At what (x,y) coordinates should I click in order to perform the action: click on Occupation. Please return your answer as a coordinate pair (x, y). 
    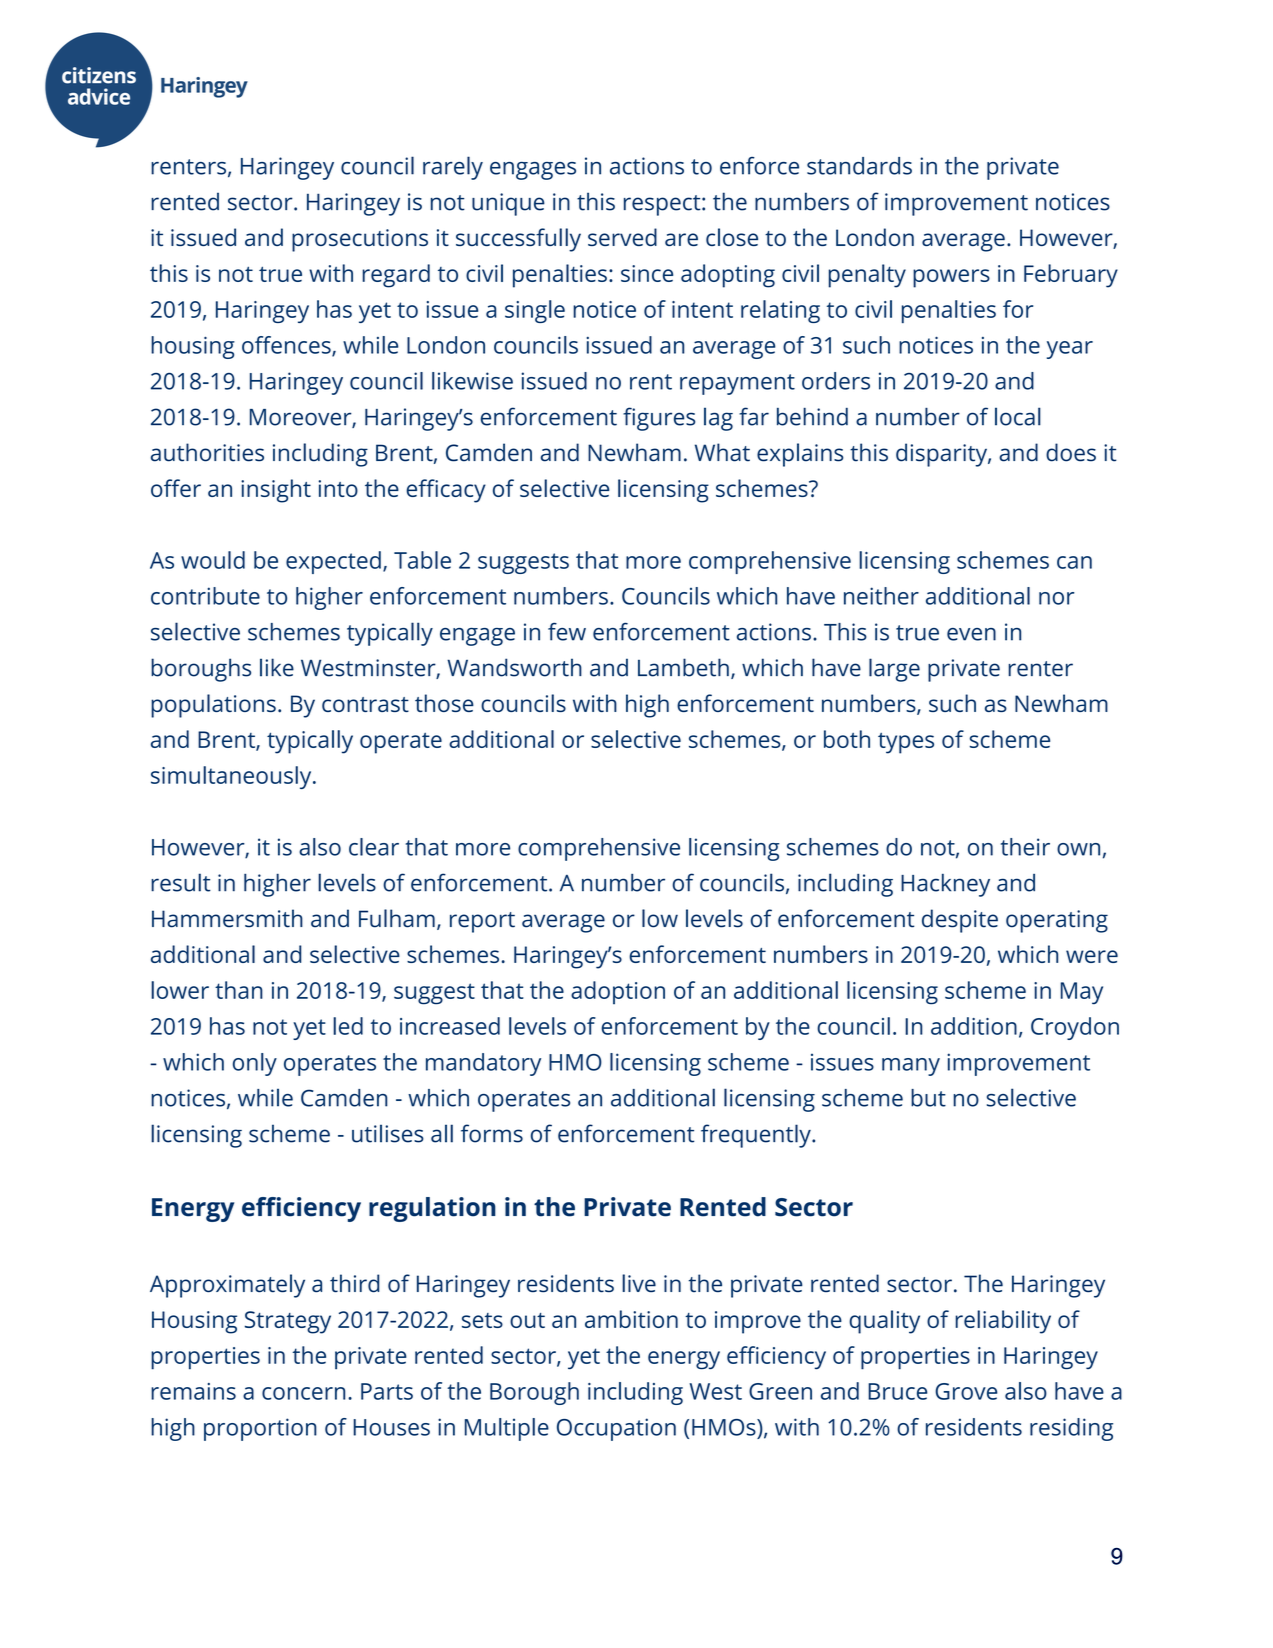
    Looking at the image, I should click on (616, 1429).
